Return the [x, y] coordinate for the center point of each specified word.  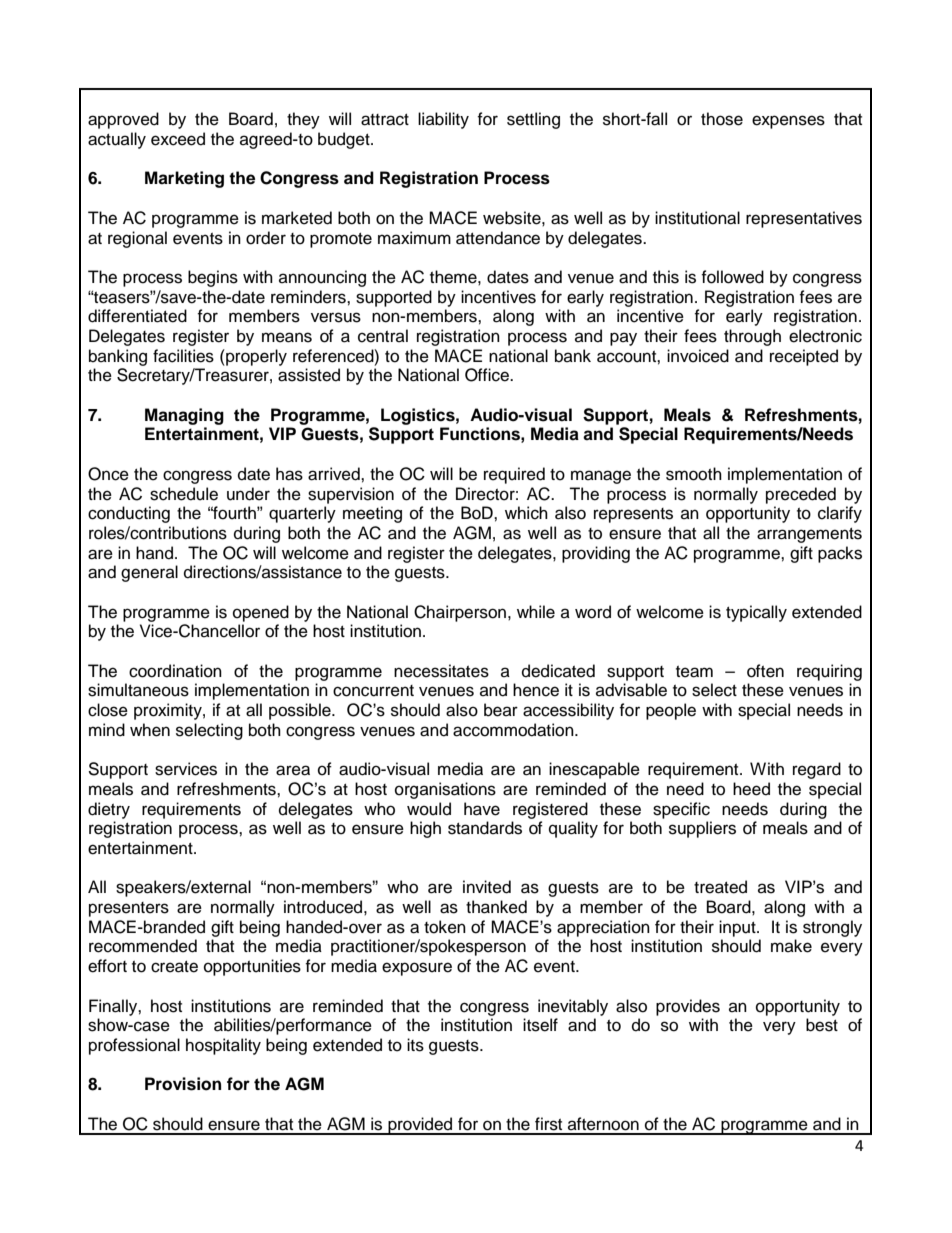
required [514, 475]
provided [420, 1126]
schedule [184, 494]
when [150, 730]
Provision [183, 1084]
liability [443, 120]
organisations [445, 790]
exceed [178, 139]
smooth [694, 474]
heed [751, 789]
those [722, 119]
